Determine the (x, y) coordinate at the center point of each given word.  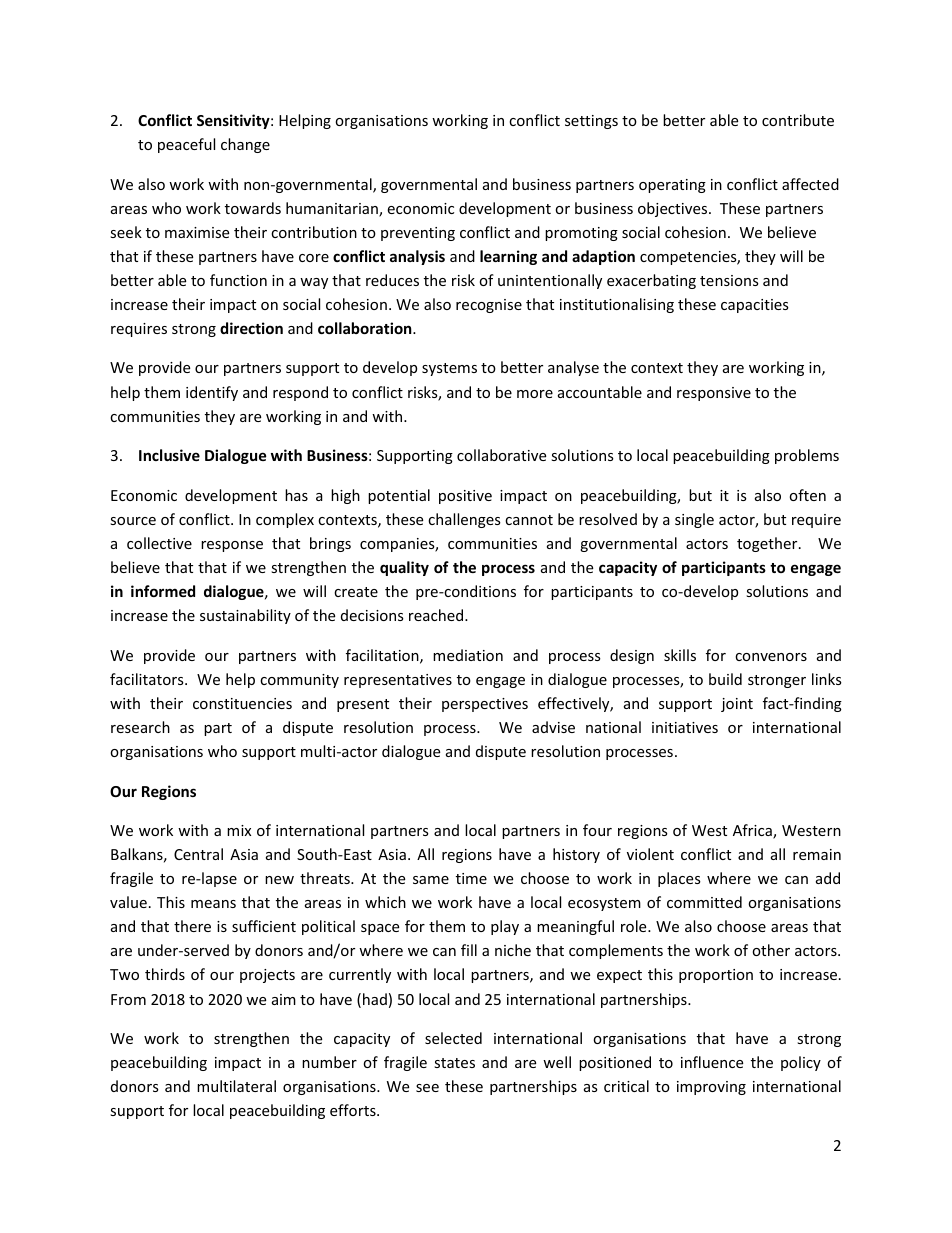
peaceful (186, 145)
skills (680, 655)
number (329, 1062)
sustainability (245, 616)
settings (591, 122)
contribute (798, 120)
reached (437, 615)
